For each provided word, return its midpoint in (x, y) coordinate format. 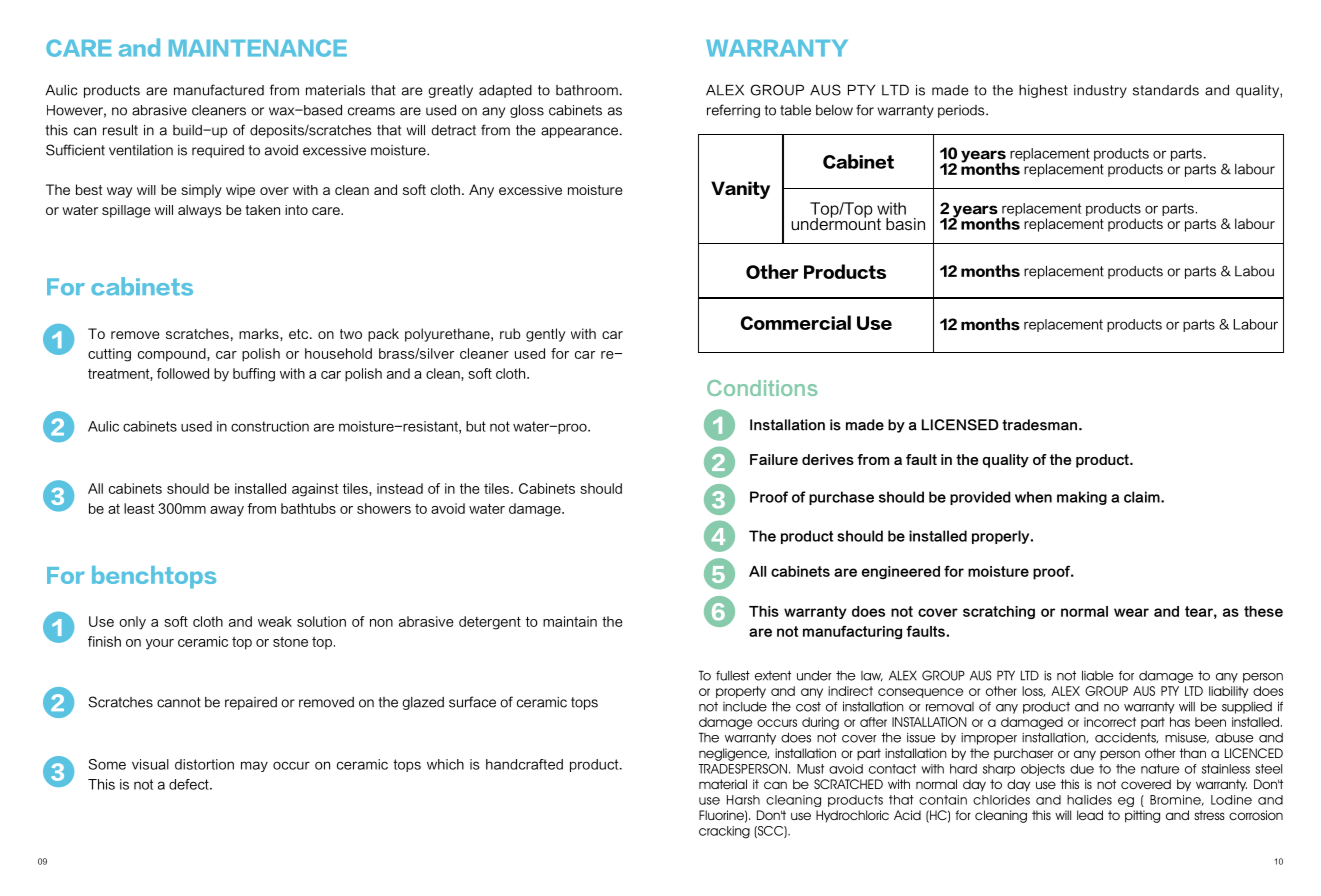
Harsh (743, 800)
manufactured (219, 90)
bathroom (587, 90)
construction (270, 426)
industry (1100, 91)
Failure (774, 459)
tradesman (1041, 425)
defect (190, 784)
